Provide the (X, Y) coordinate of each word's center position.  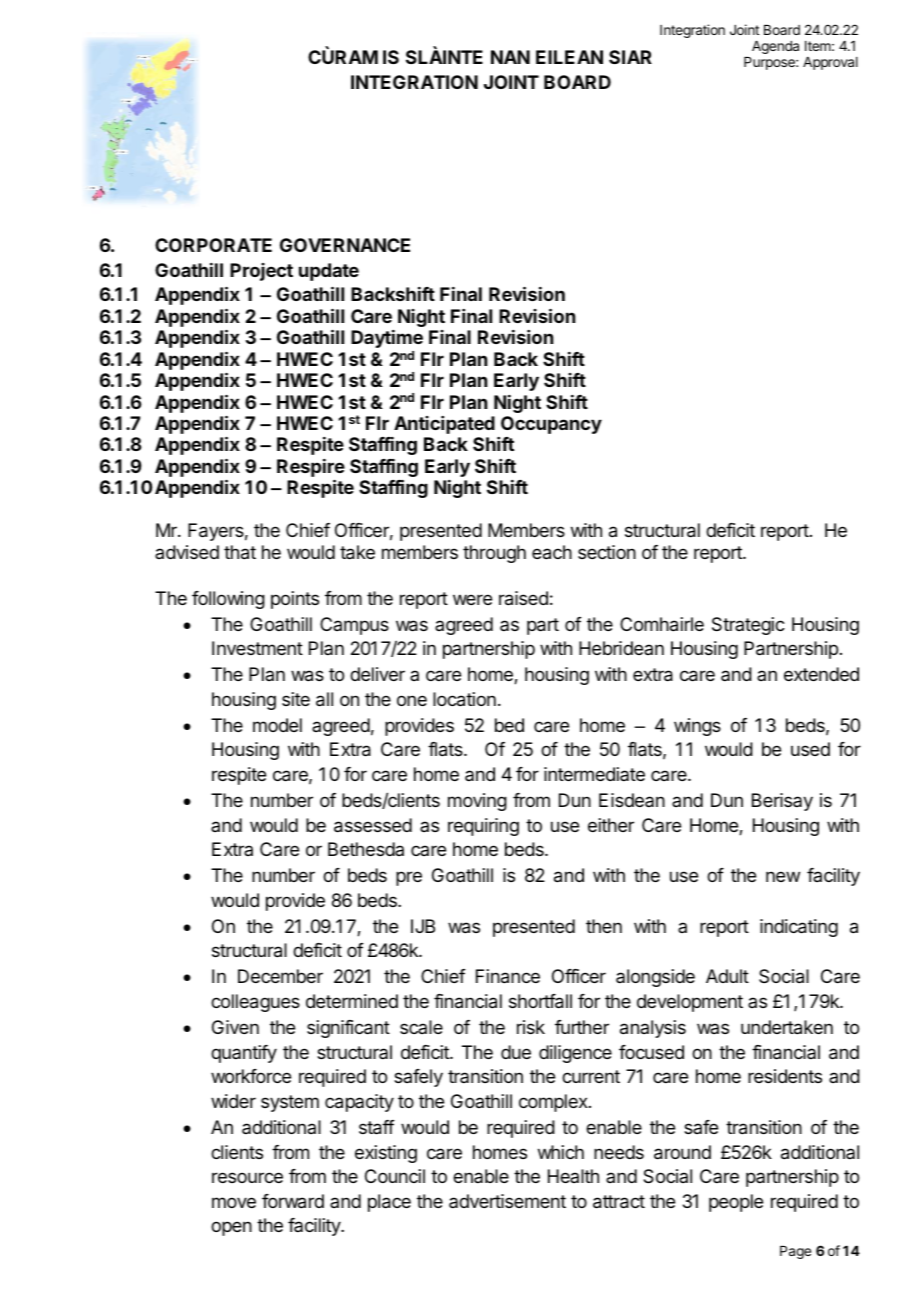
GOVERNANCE (345, 245)
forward (293, 1201)
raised (523, 598)
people (736, 1203)
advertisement (507, 1201)
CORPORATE (213, 245)
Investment (257, 648)
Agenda (775, 47)
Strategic (748, 626)
